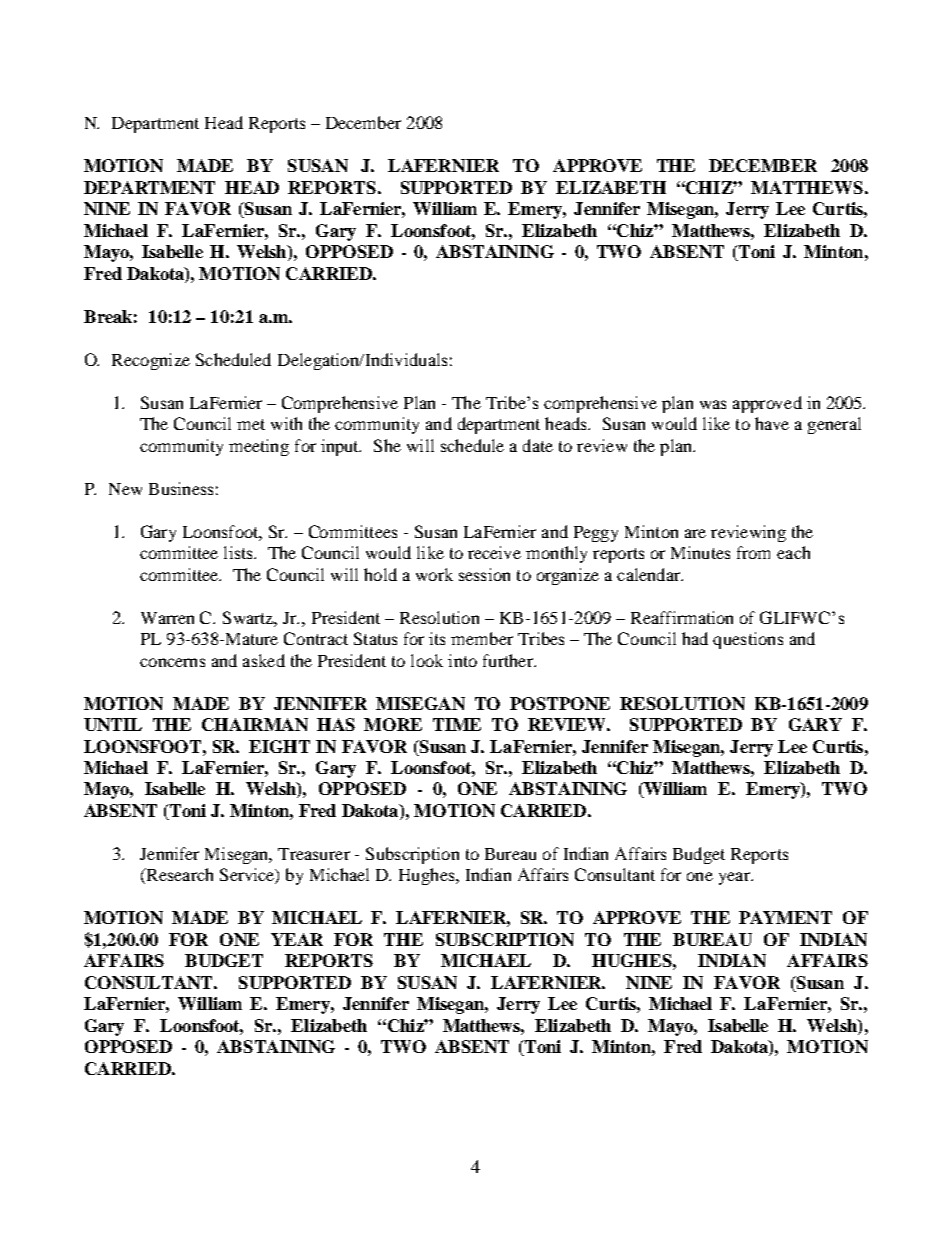 Image resolution: width=952 pixels, height=1233 pixels. Describe the element at coordinates (713, 404) in the image. I see `was` at that location.
